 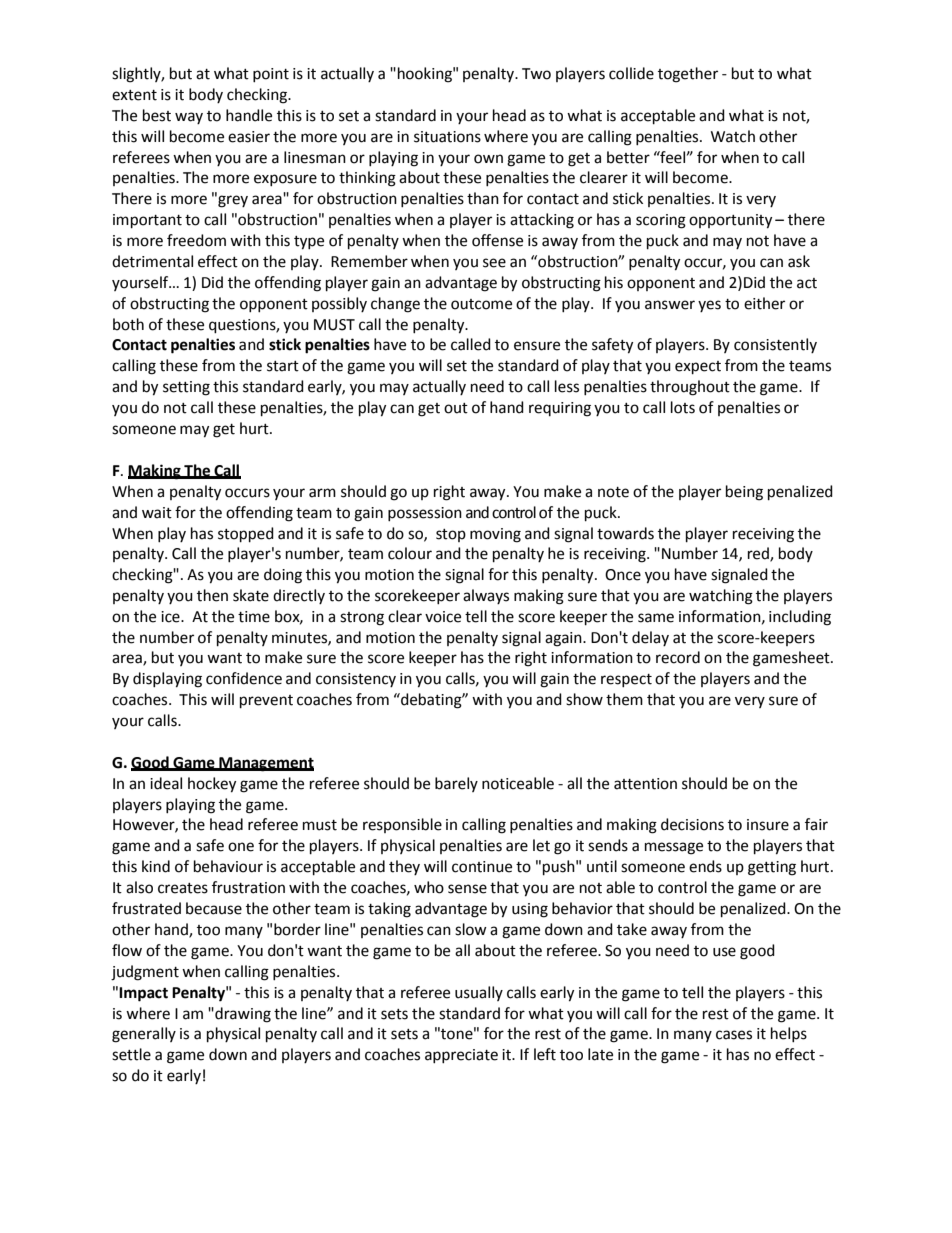 I want to click on ideal, so click(x=166, y=783).
